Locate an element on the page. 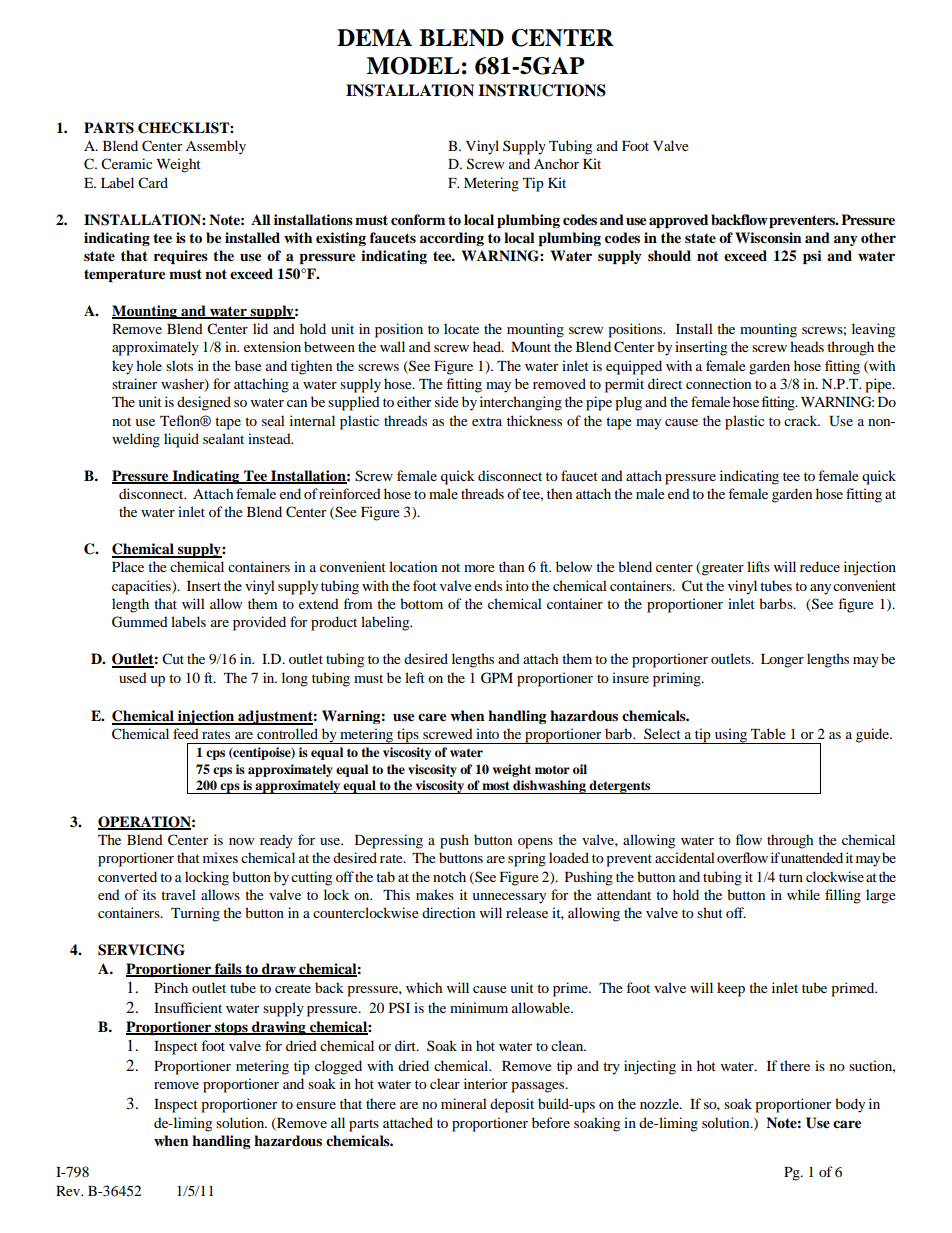  INSTRUCTIONS is located at coordinates (542, 90).
